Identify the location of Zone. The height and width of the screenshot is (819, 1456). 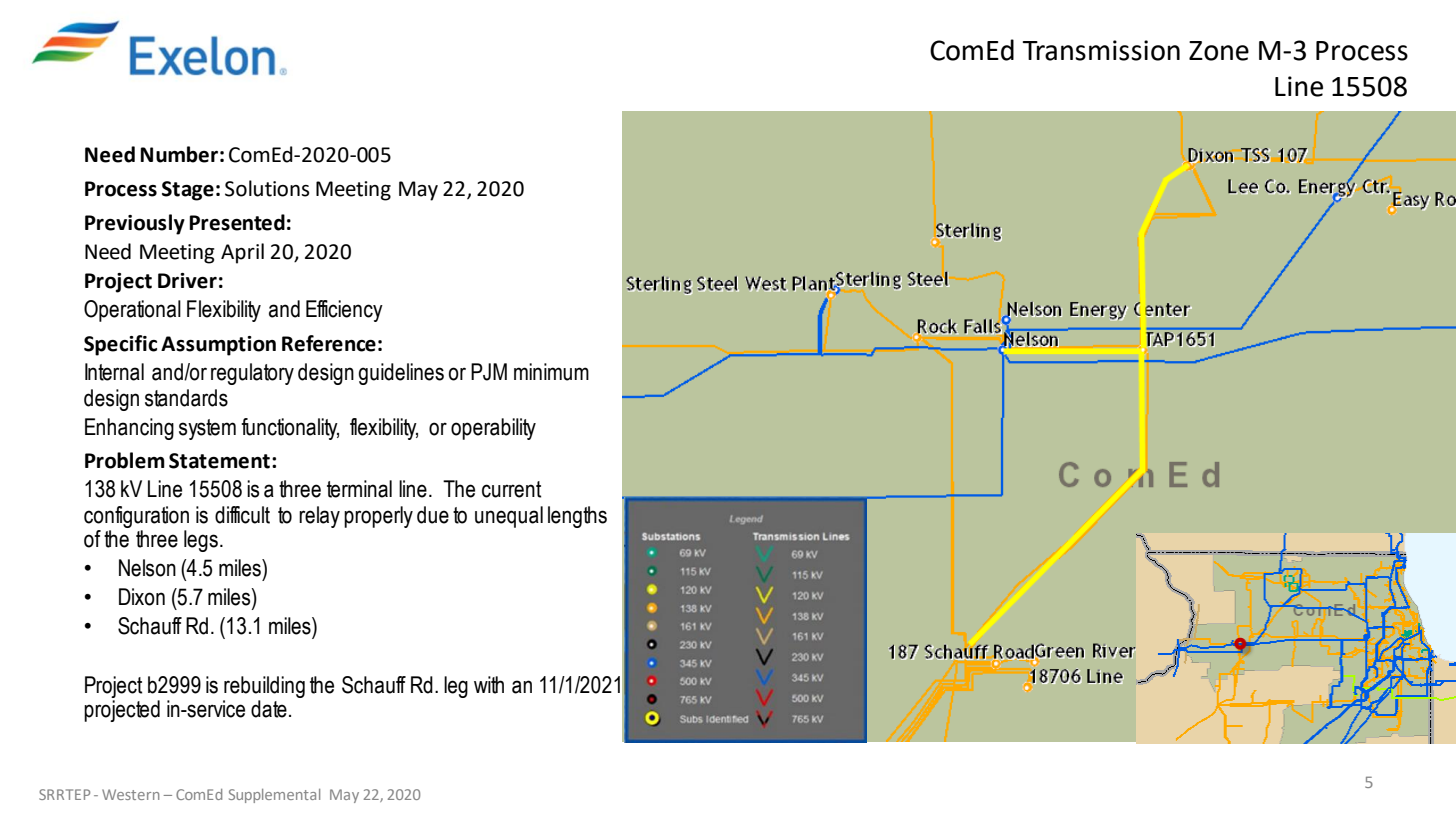
(1219, 51).
